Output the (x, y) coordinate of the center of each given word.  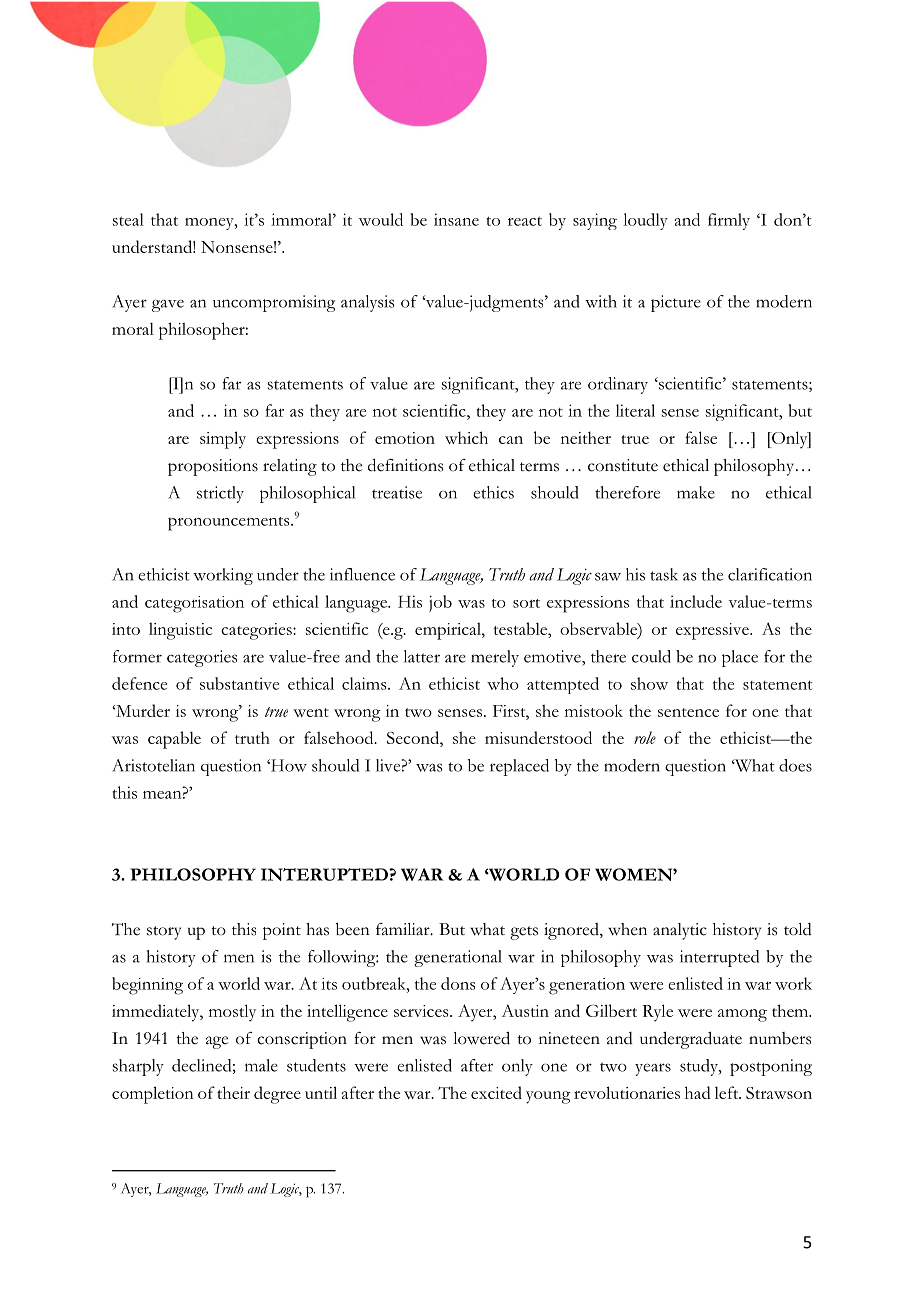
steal (128, 219)
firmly (729, 221)
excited (496, 1092)
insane (456, 219)
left (728, 1092)
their (233, 1092)
